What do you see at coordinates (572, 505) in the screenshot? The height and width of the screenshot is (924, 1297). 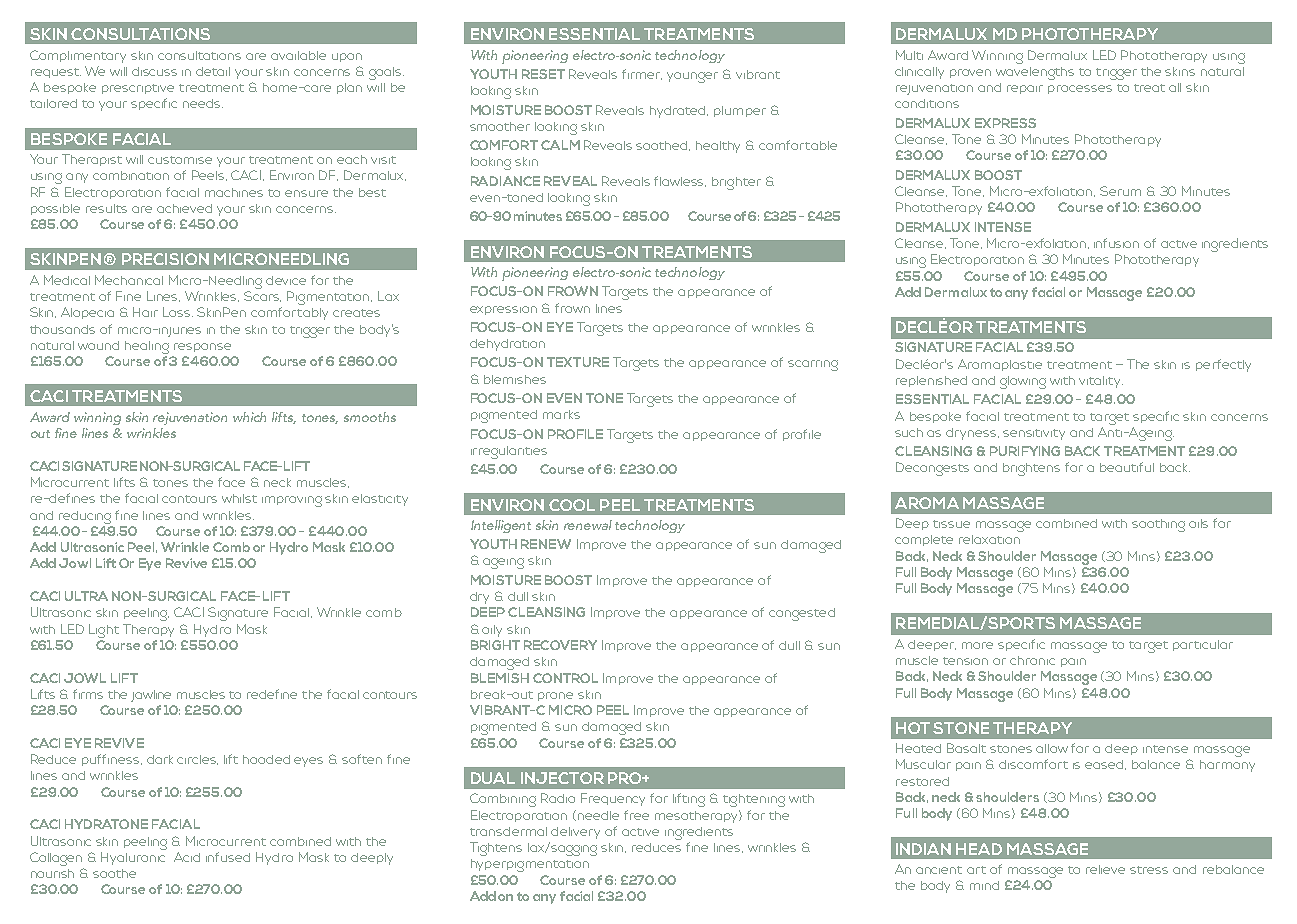 I see `COOL` at bounding box center [572, 505].
